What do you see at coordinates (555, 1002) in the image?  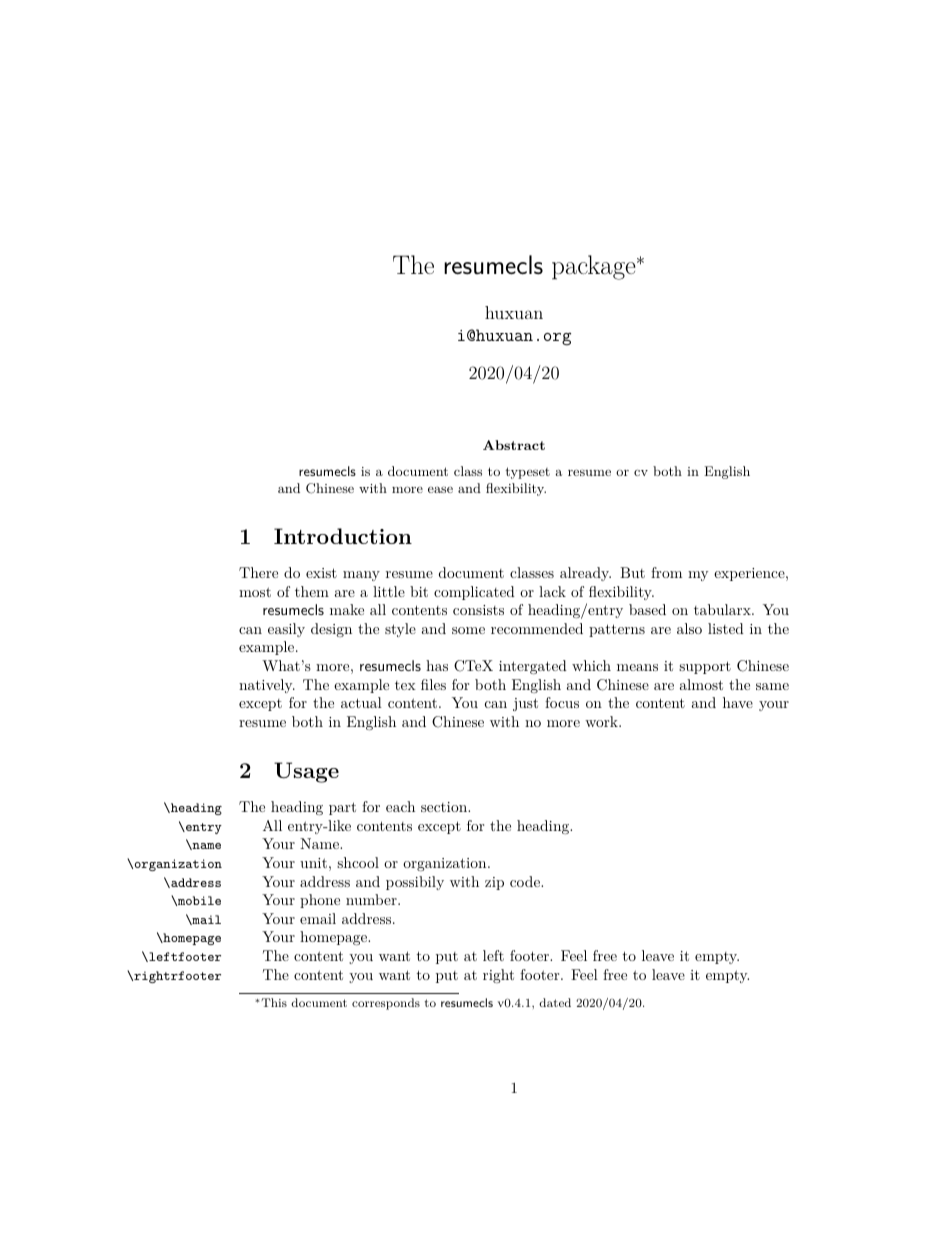 I see `dated` at bounding box center [555, 1002].
